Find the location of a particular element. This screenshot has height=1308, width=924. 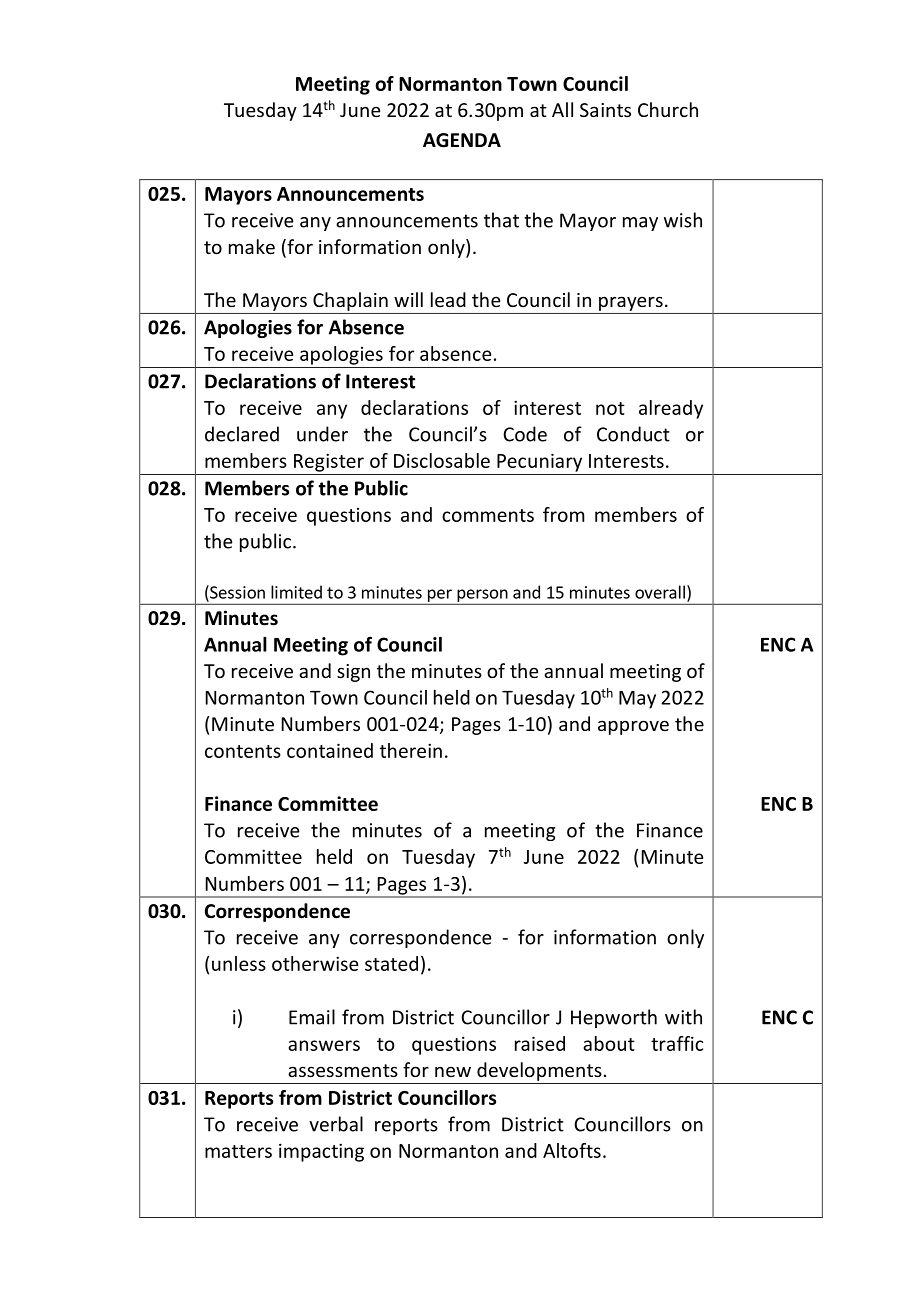

AGENDA is located at coordinates (462, 140).
